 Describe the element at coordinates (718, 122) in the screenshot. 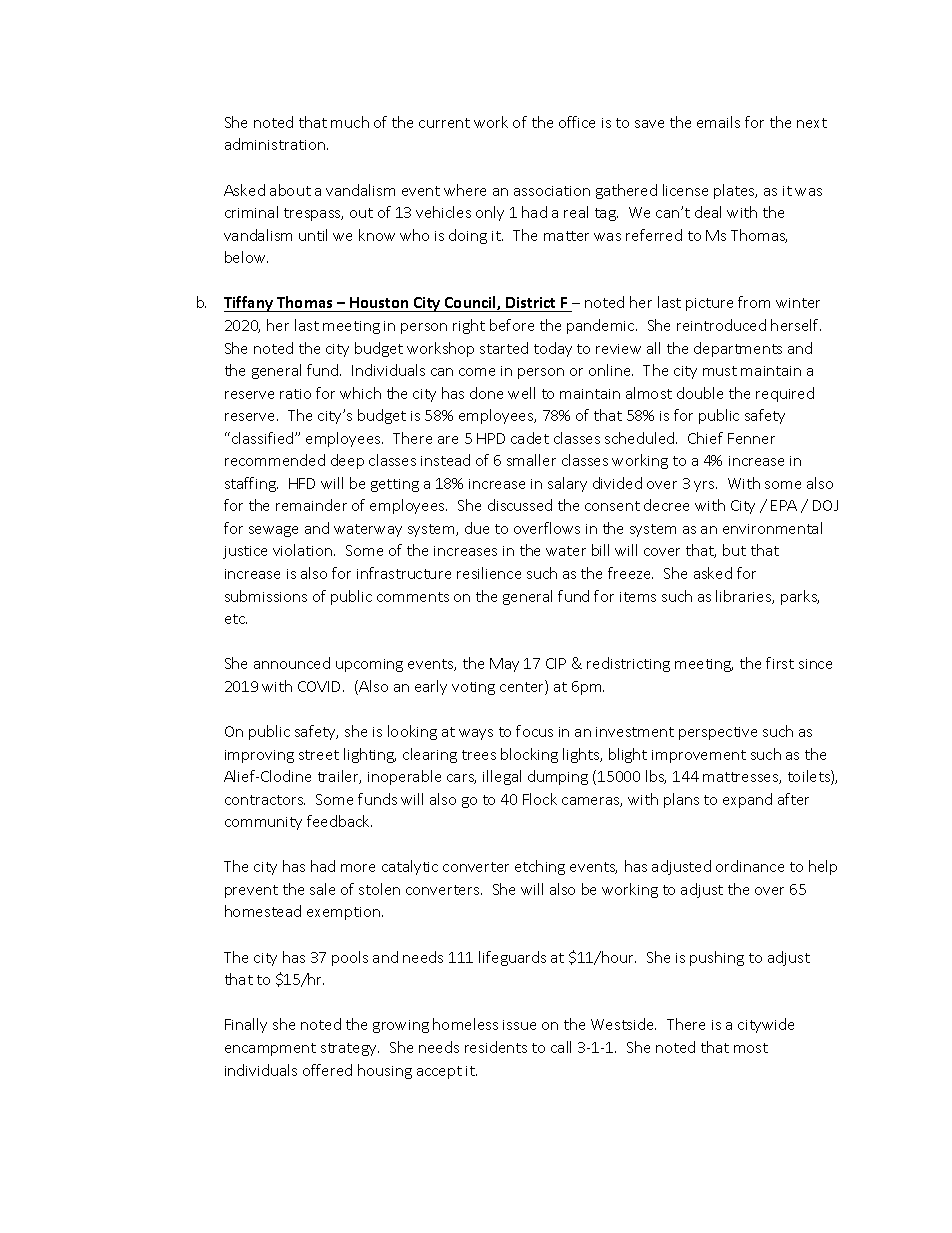

I see `emails` at that location.
